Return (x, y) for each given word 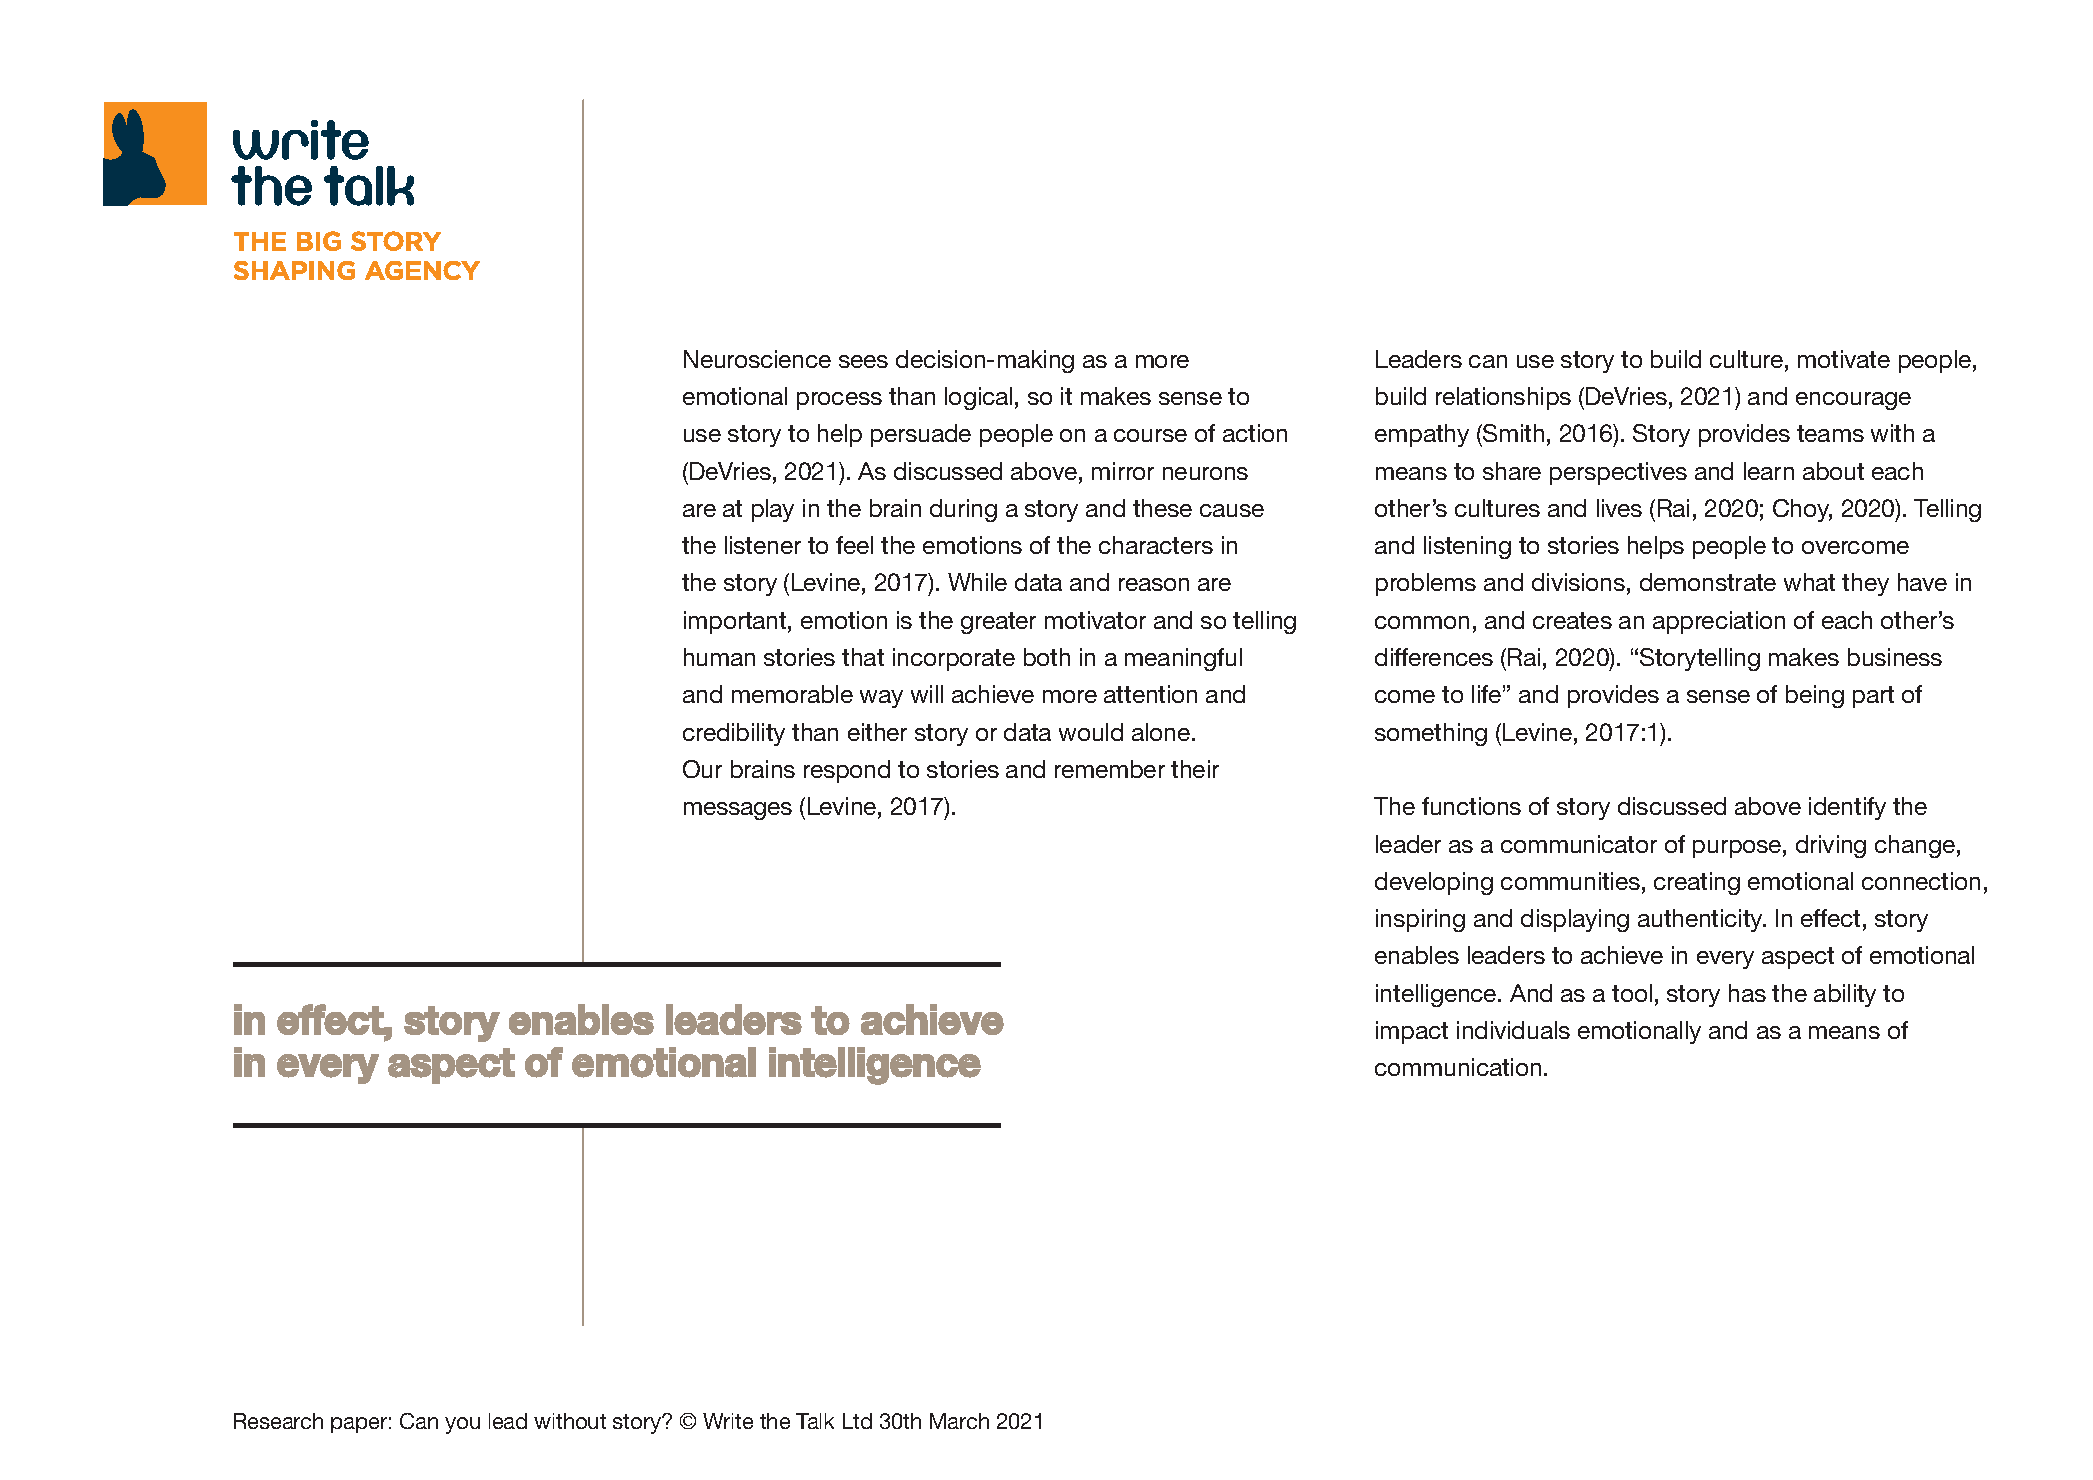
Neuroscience (757, 359)
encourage (1853, 401)
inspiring (1420, 920)
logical (978, 398)
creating (1697, 883)
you (462, 1425)
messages (738, 811)
